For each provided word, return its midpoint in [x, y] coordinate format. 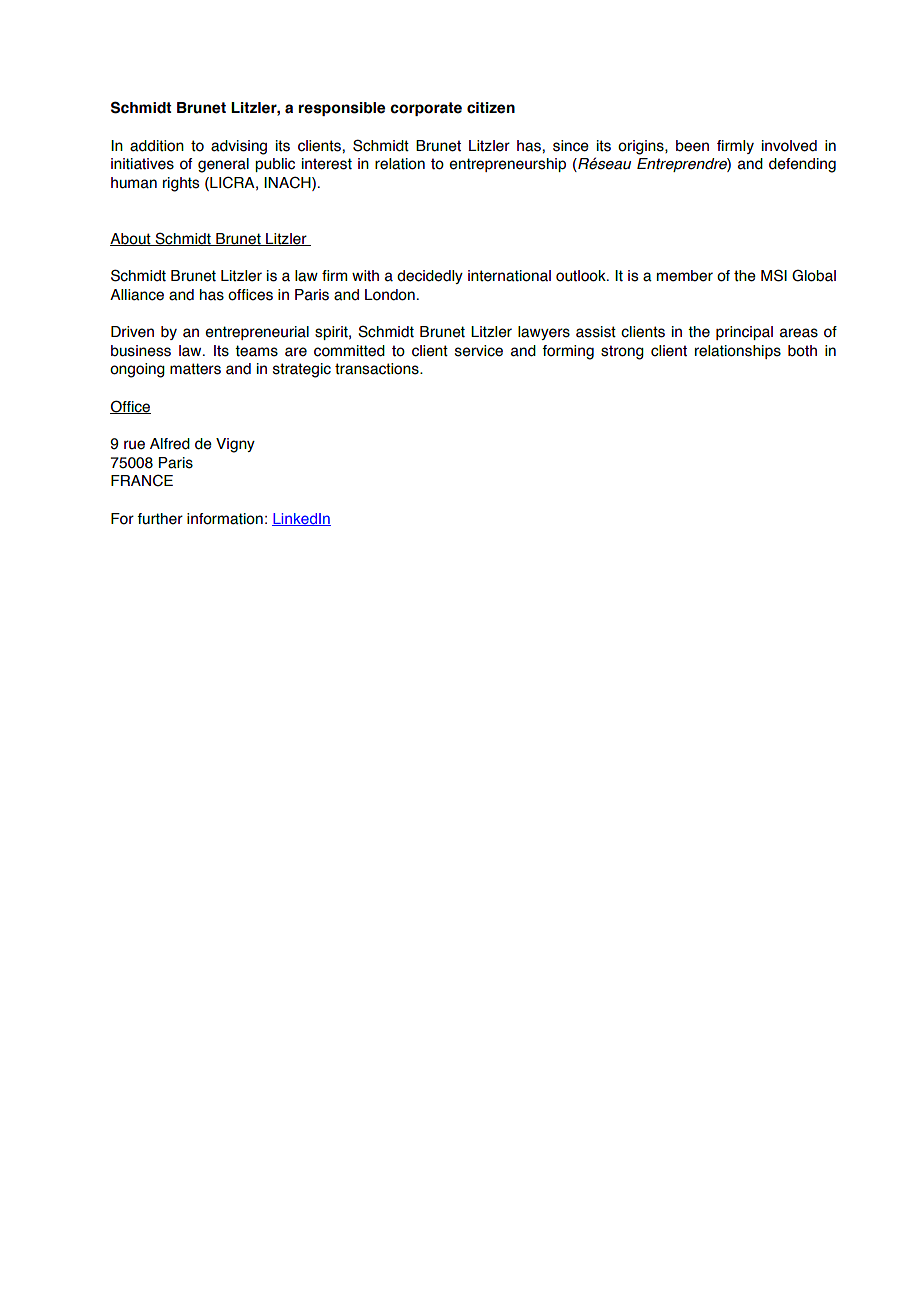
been [692, 146]
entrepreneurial [257, 333]
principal [744, 333]
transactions [378, 369]
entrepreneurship [507, 165]
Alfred [170, 444]
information [225, 519]
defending [802, 165]
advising [239, 147]
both [802, 351]
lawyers [544, 333]
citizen [491, 108]
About [131, 239]
